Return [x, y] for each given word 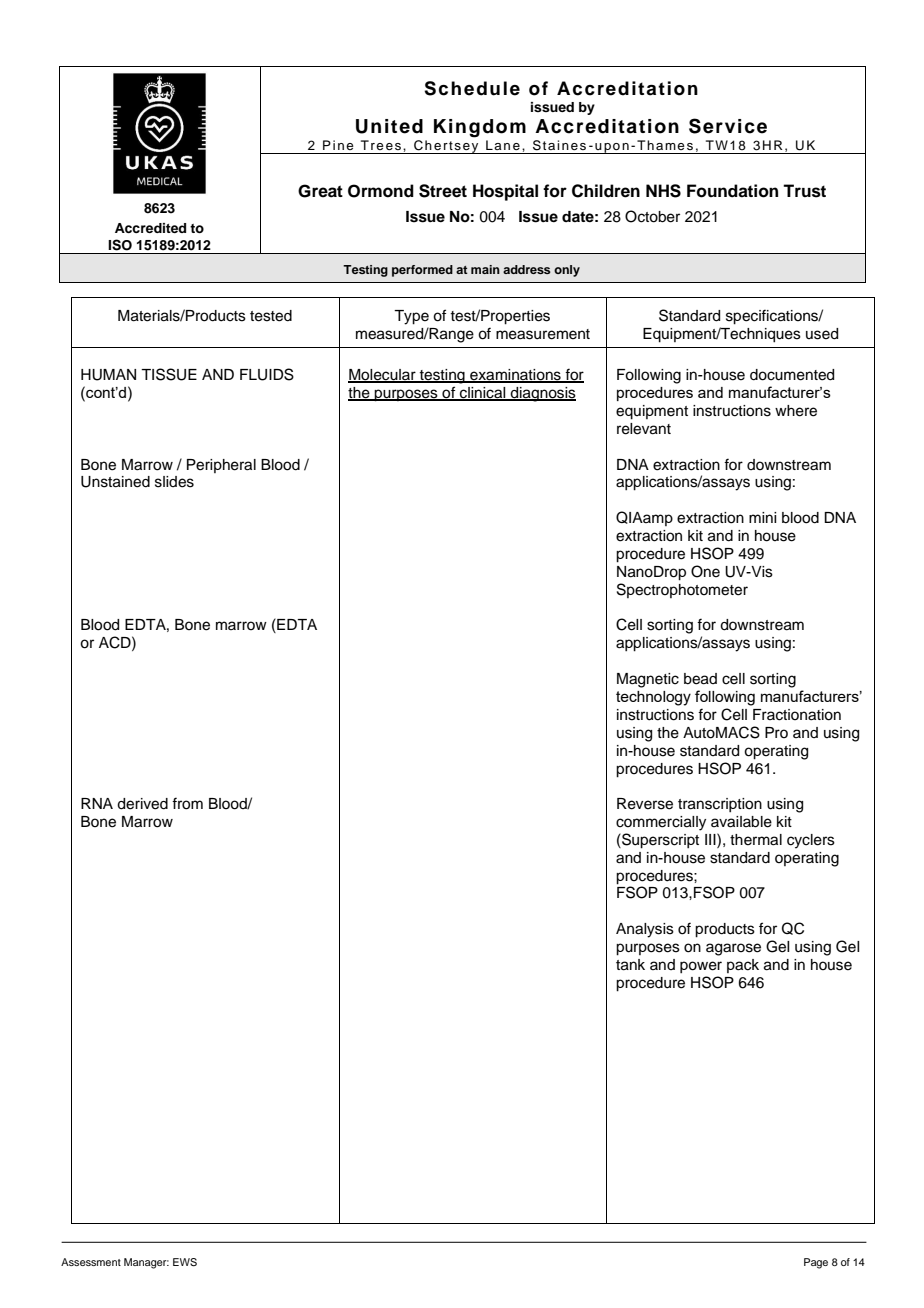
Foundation [732, 191]
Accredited [150, 228]
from [187, 803]
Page [816, 1263]
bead [700, 679]
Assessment [91, 1262]
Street [443, 191]
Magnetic [648, 680]
